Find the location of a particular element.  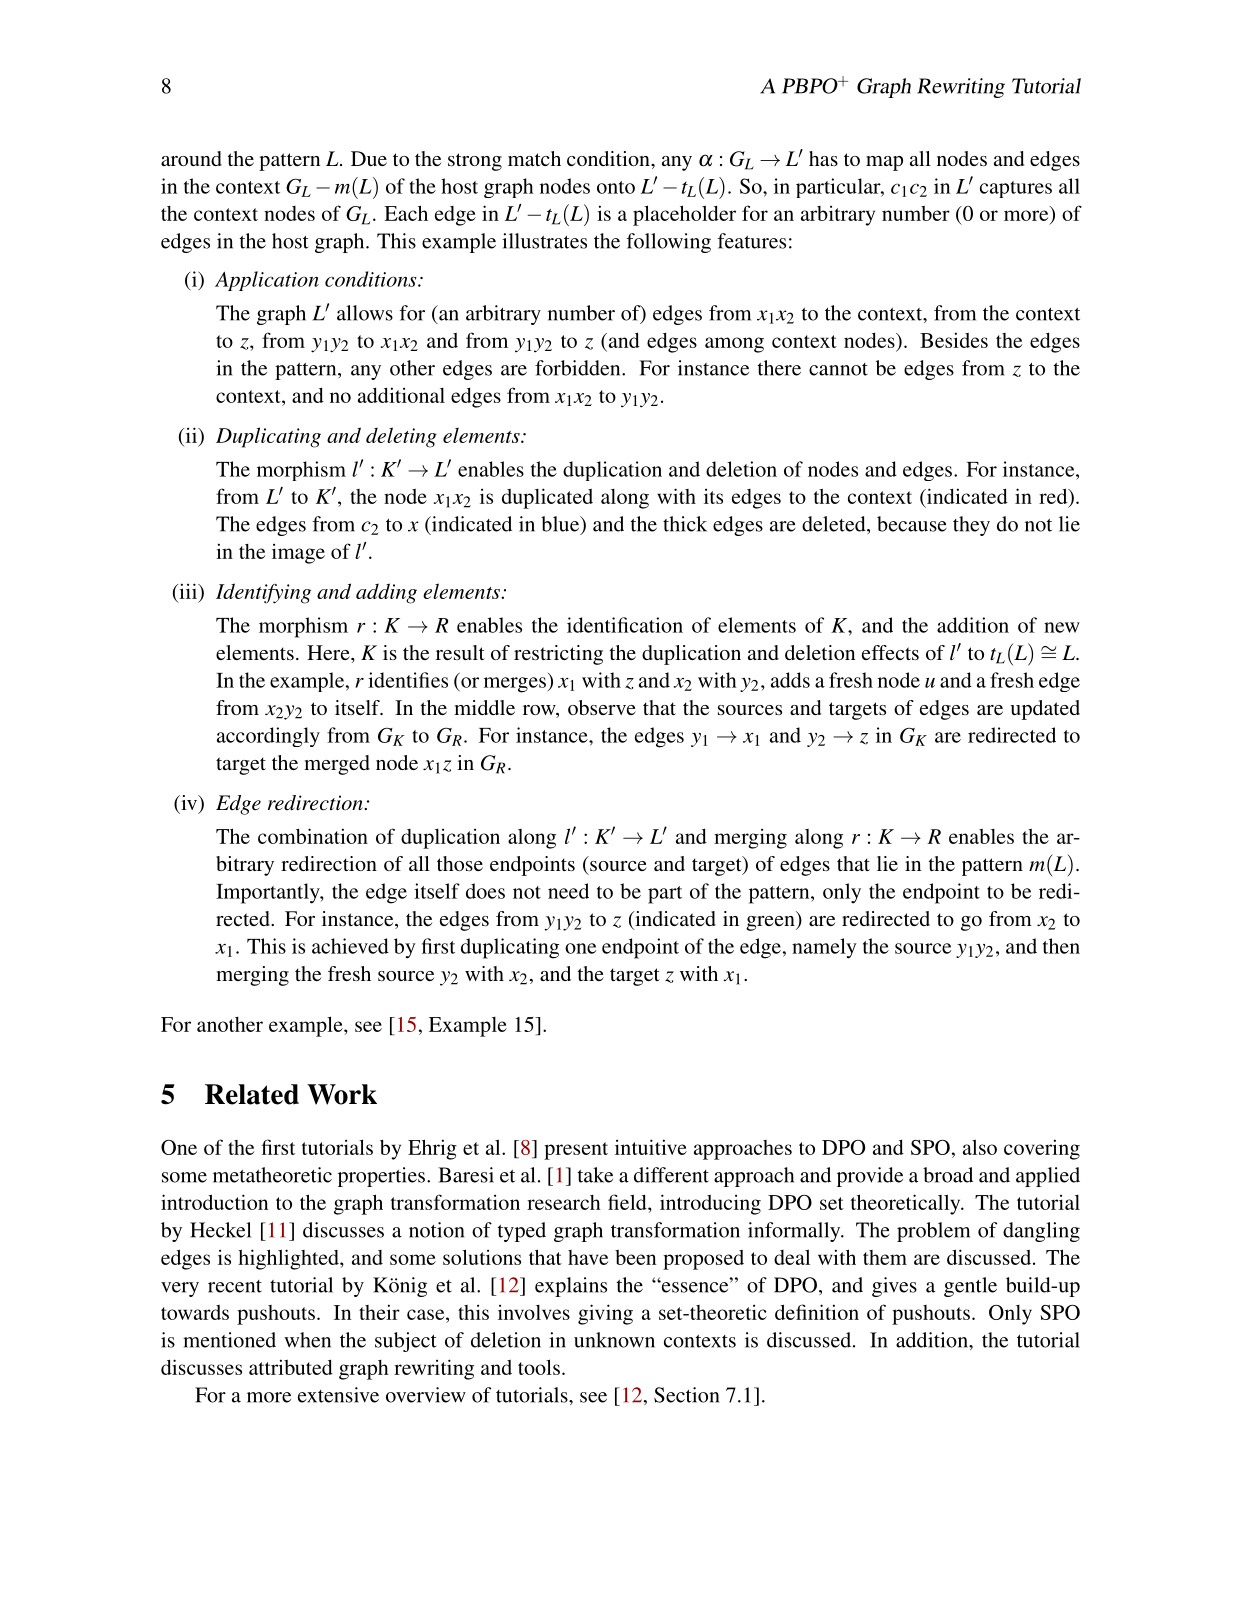

also is located at coordinates (980, 1147).
